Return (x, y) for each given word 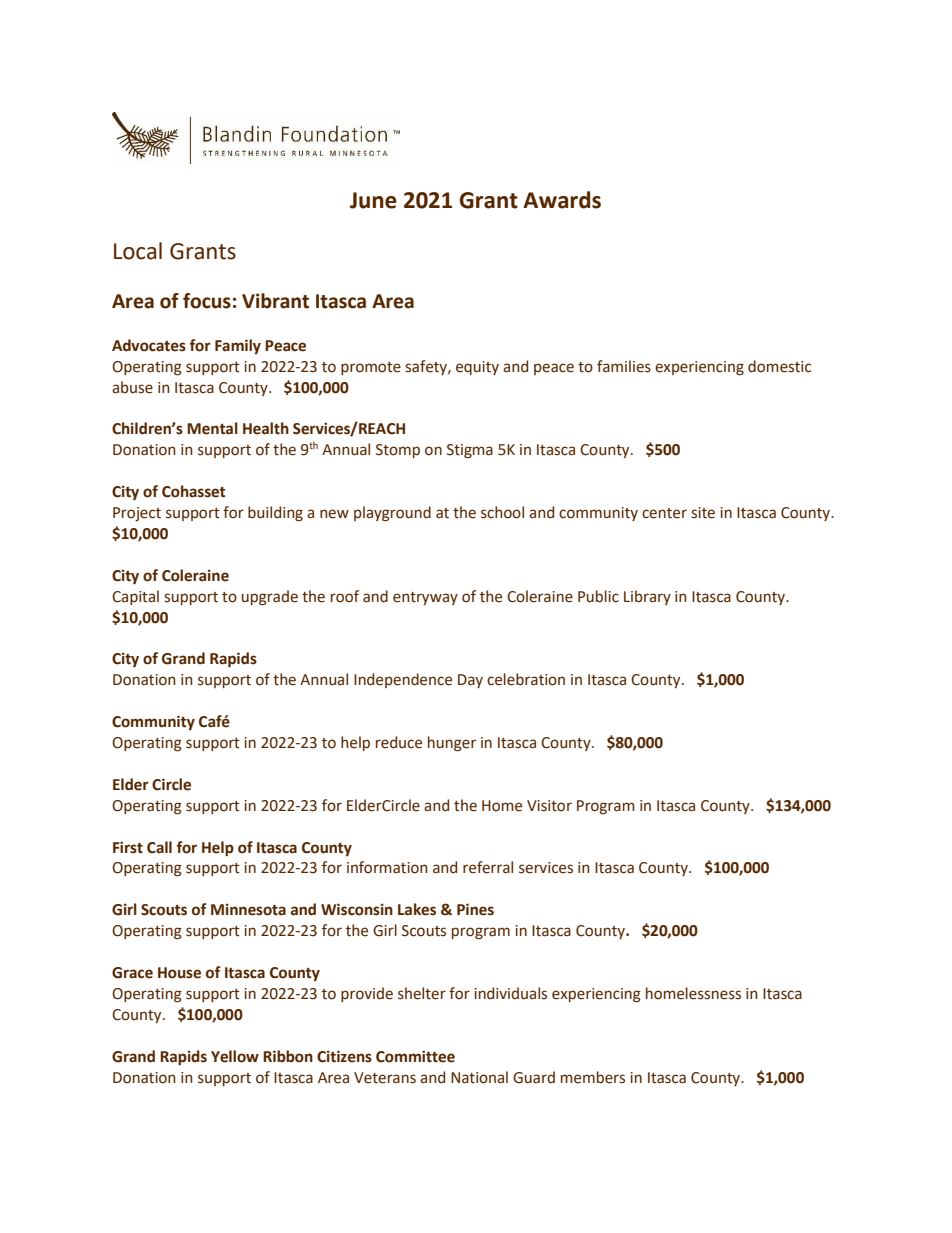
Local (138, 251)
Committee (415, 1056)
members (593, 1077)
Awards (562, 200)
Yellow (235, 1056)
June (373, 200)
